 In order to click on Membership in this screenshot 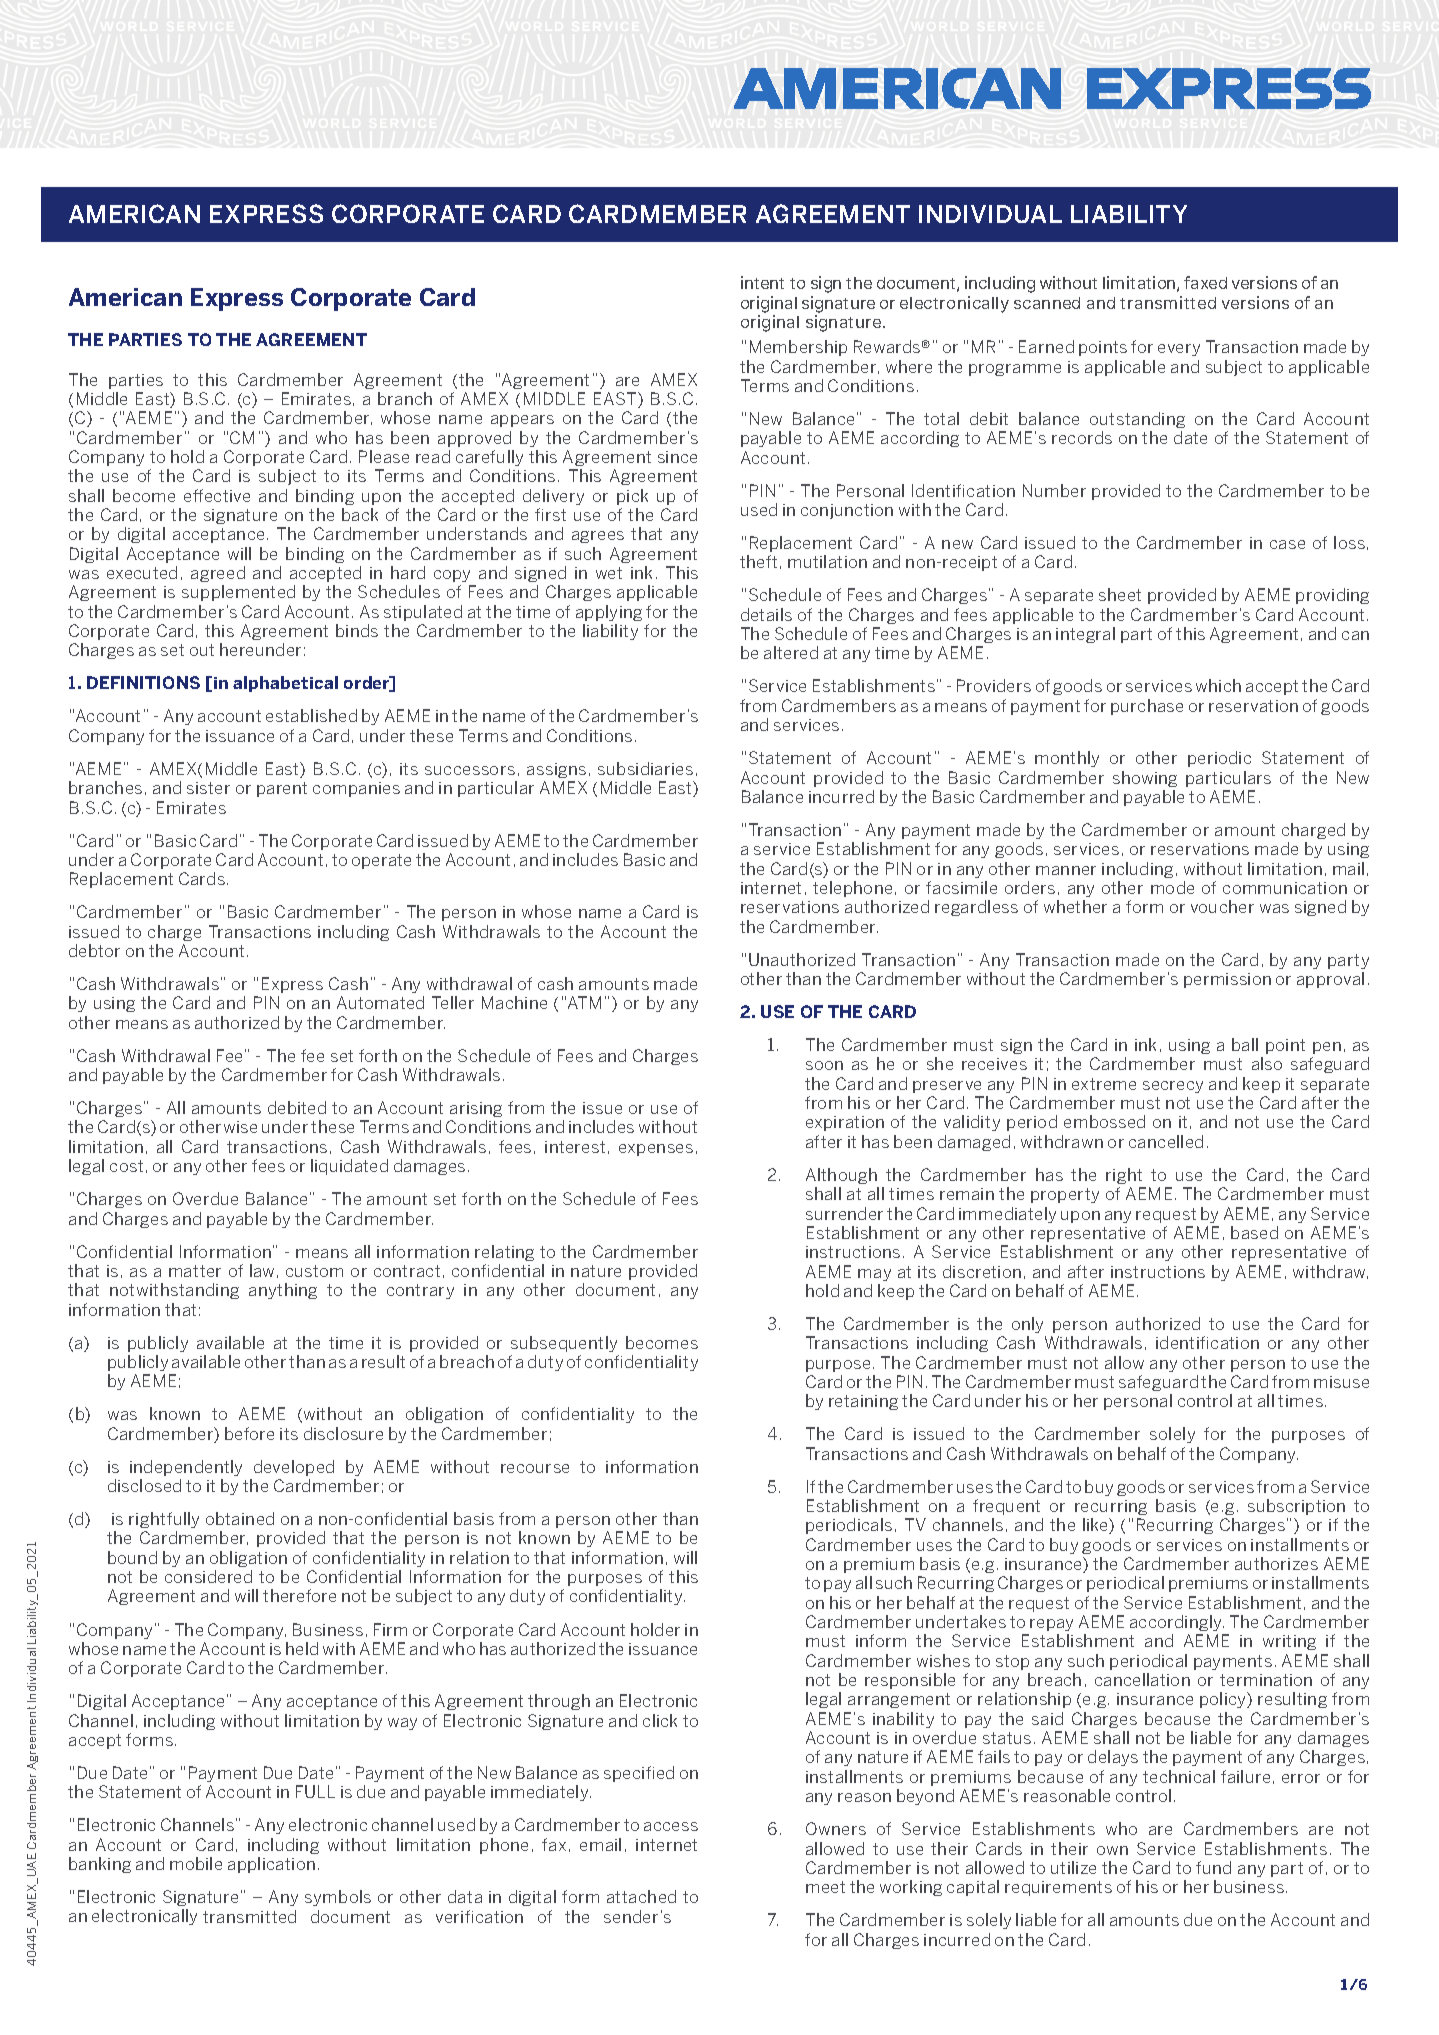, I will do `click(798, 348)`.
